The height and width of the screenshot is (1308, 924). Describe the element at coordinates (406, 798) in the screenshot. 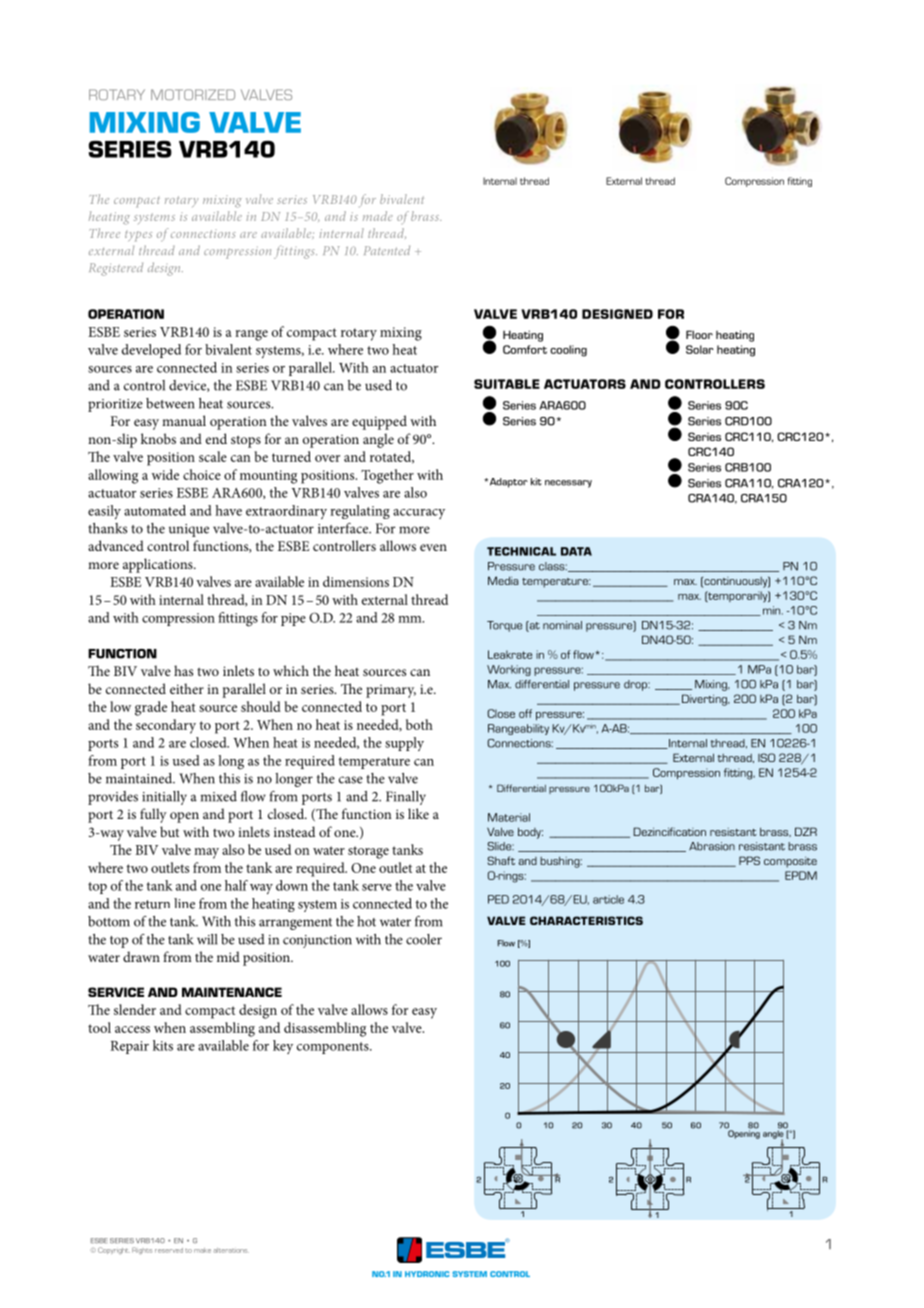

I see `Finally` at that location.
